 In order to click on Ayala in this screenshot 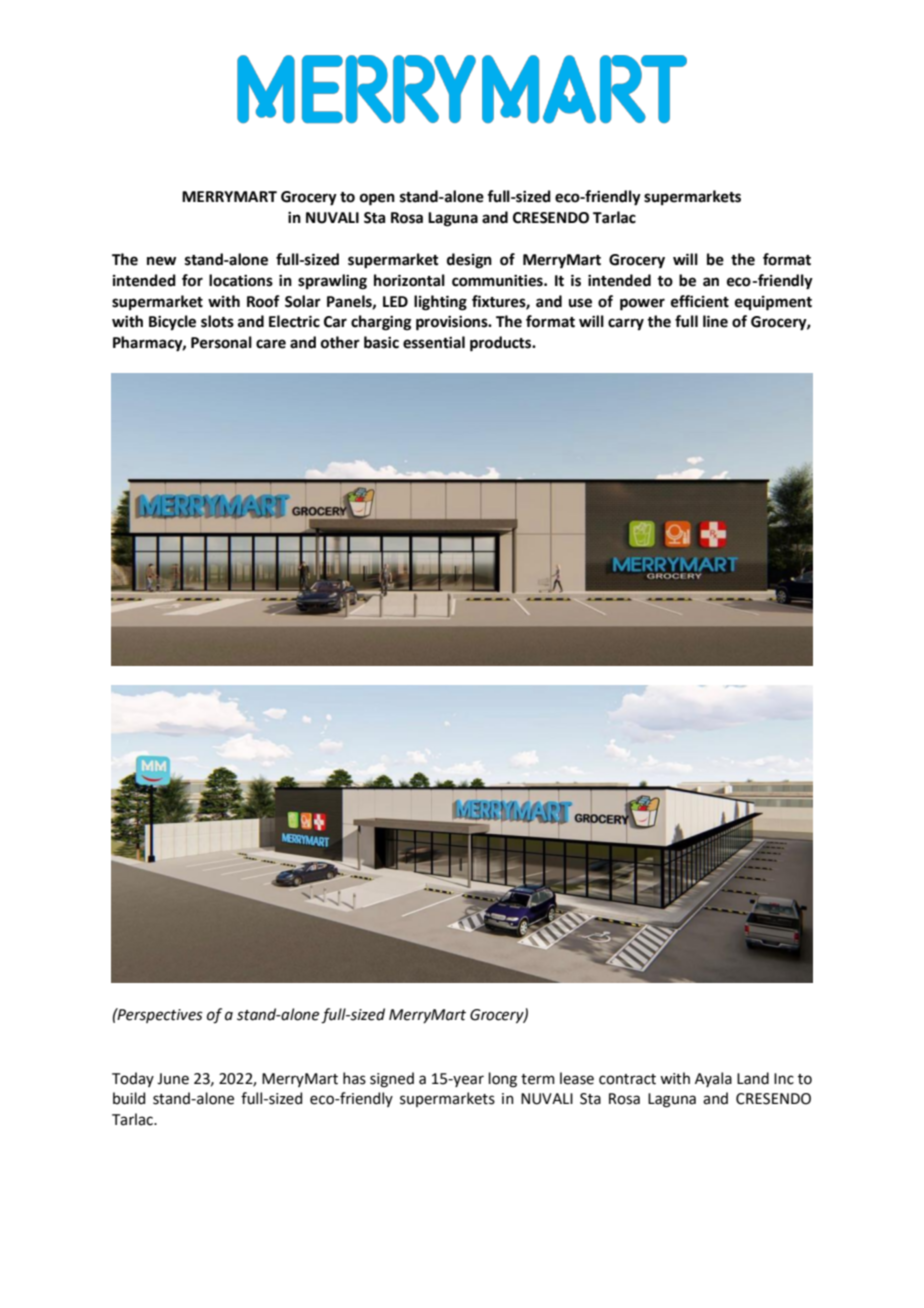, I will do `click(713, 1079)`.
